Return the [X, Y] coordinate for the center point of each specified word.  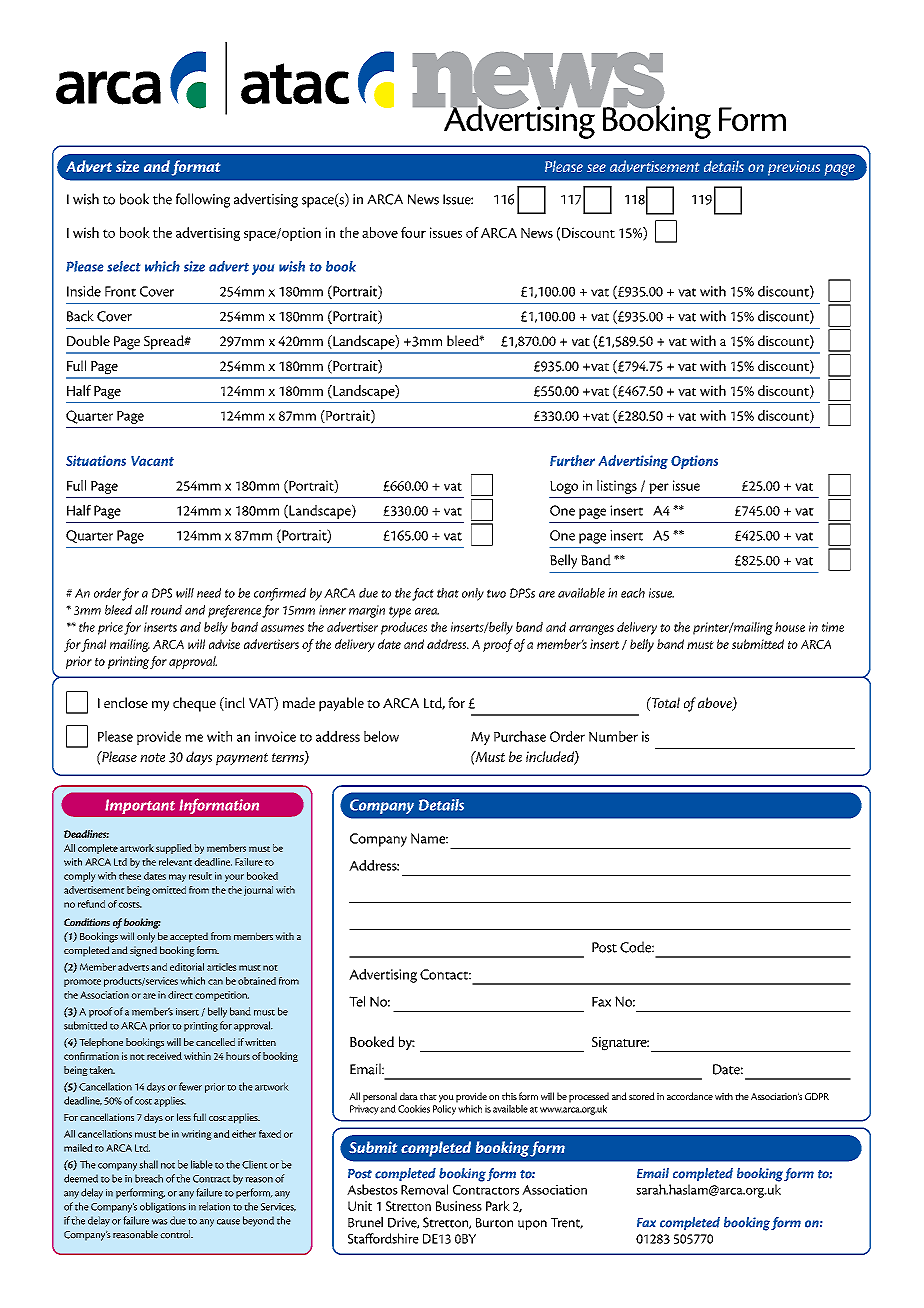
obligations [163, 1207]
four [413, 232]
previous [794, 168]
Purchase [520, 736]
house [790, 627]
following [203, 200]
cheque [194, 704]
